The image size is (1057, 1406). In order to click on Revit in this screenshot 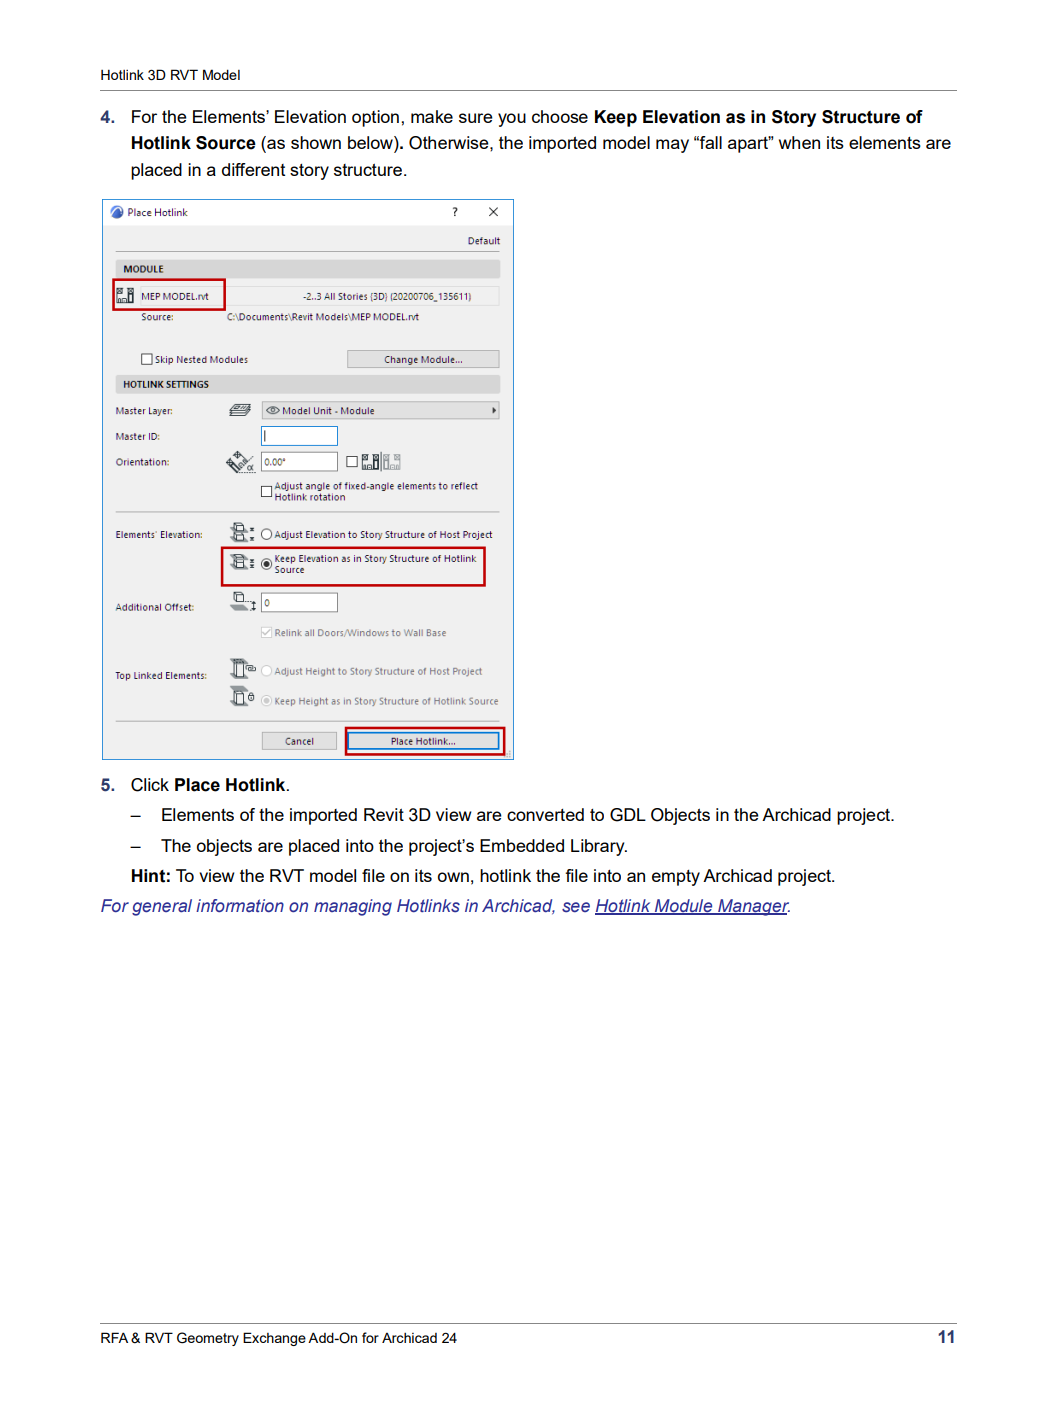, I will do `click(384, 814)`.
